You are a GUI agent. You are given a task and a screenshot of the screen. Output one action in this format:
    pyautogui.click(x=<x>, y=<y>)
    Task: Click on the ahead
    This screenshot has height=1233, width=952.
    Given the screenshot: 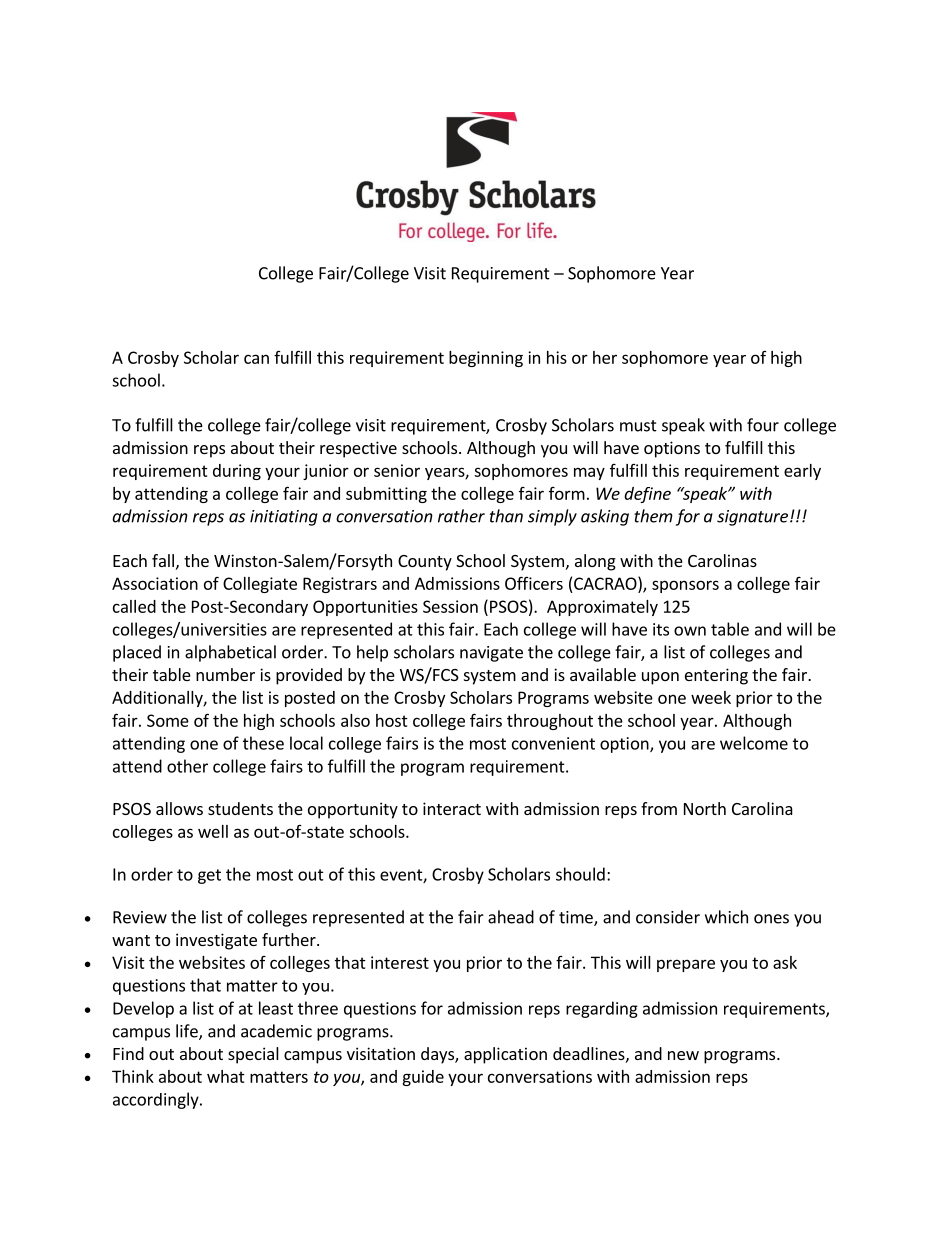 What is the action you would take?
    pyautogui.click(x=511, y=917)
